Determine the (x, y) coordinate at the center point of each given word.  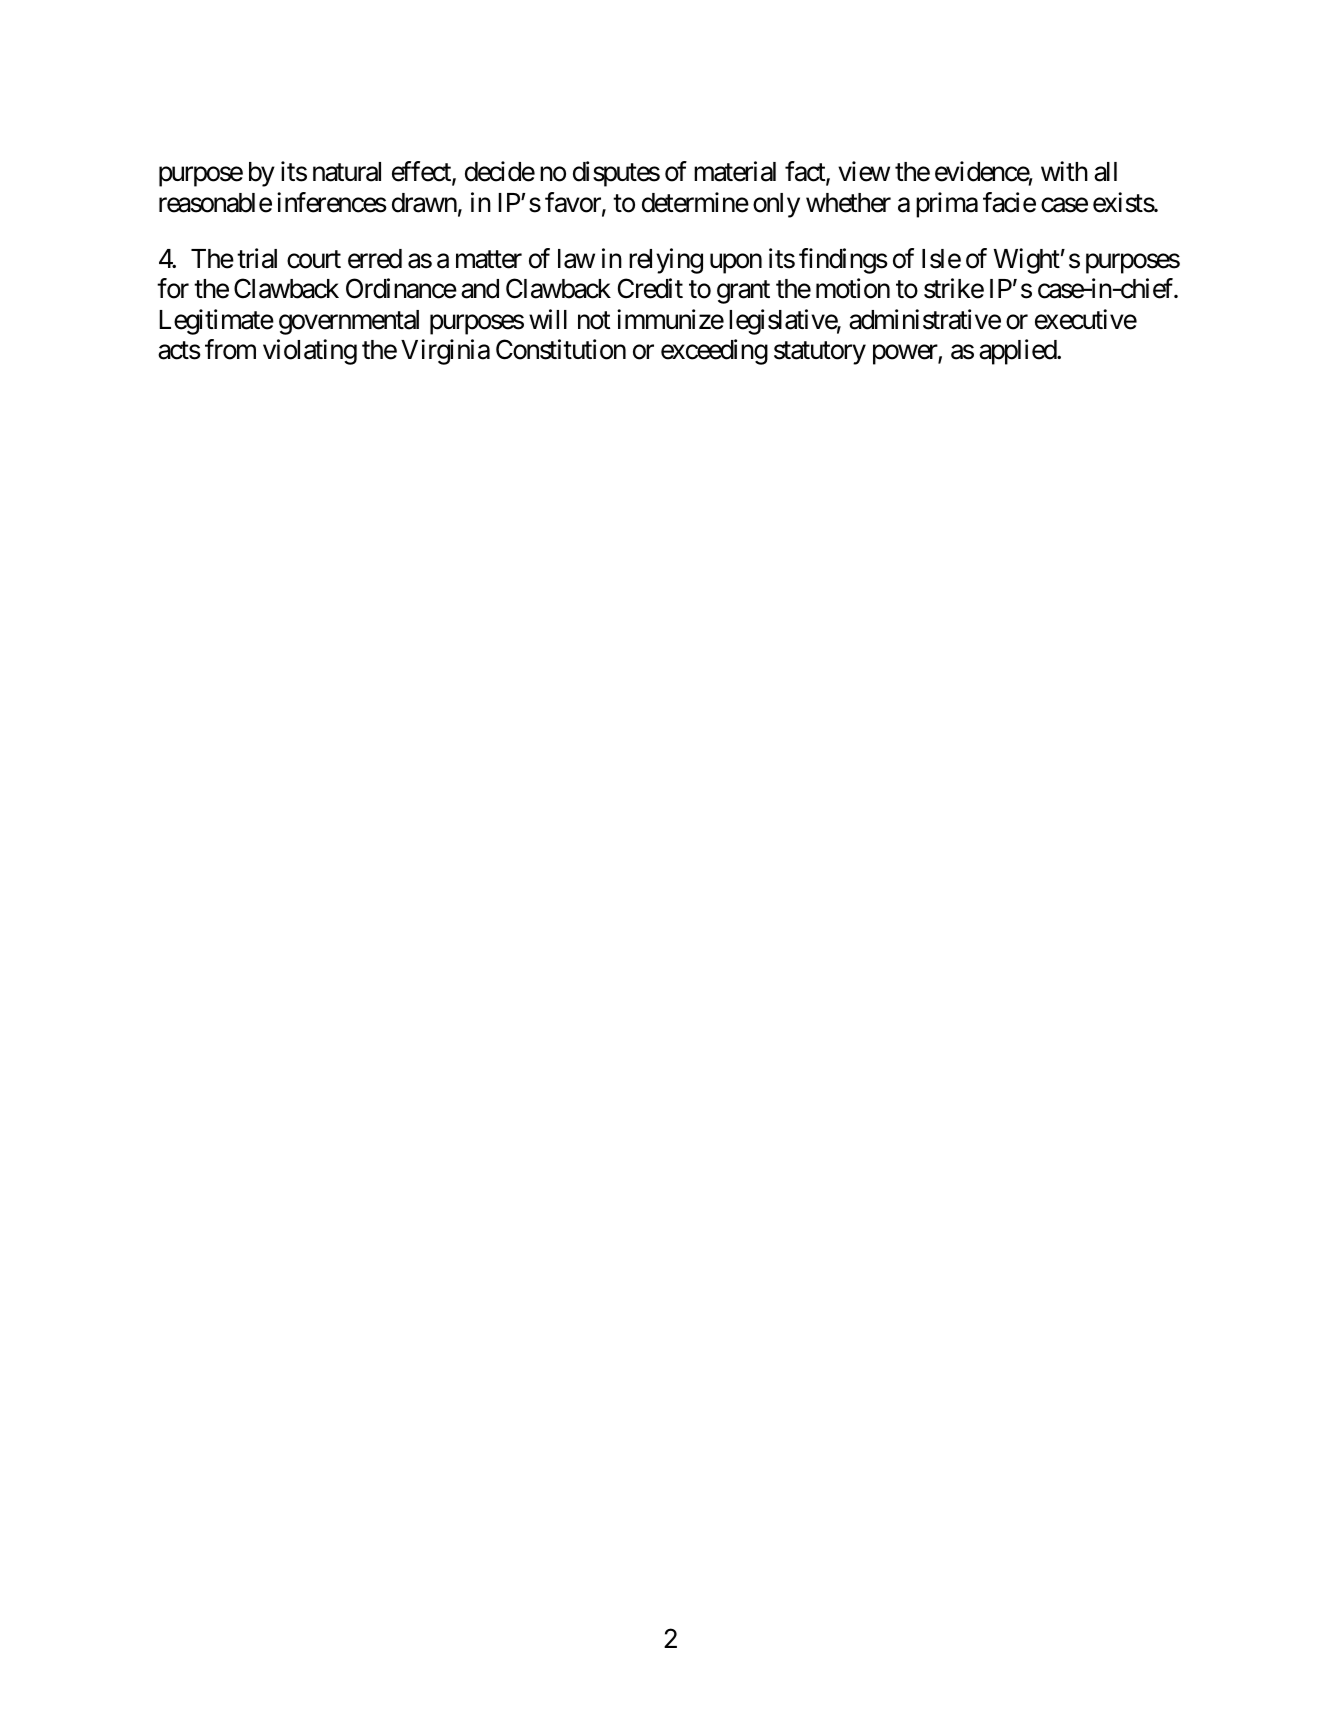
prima (947, 205)
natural (347, 172)
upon (736, 264)
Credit (650, 288)
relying (666, 261)
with (1064, 171)
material (735, 172)
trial (257, 258)
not (594, 320)
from (230, 349)
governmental (349, 322)
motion (853, 288)
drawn (424, 203)
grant (743, 292)
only (776, 205)
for (173, 288)
